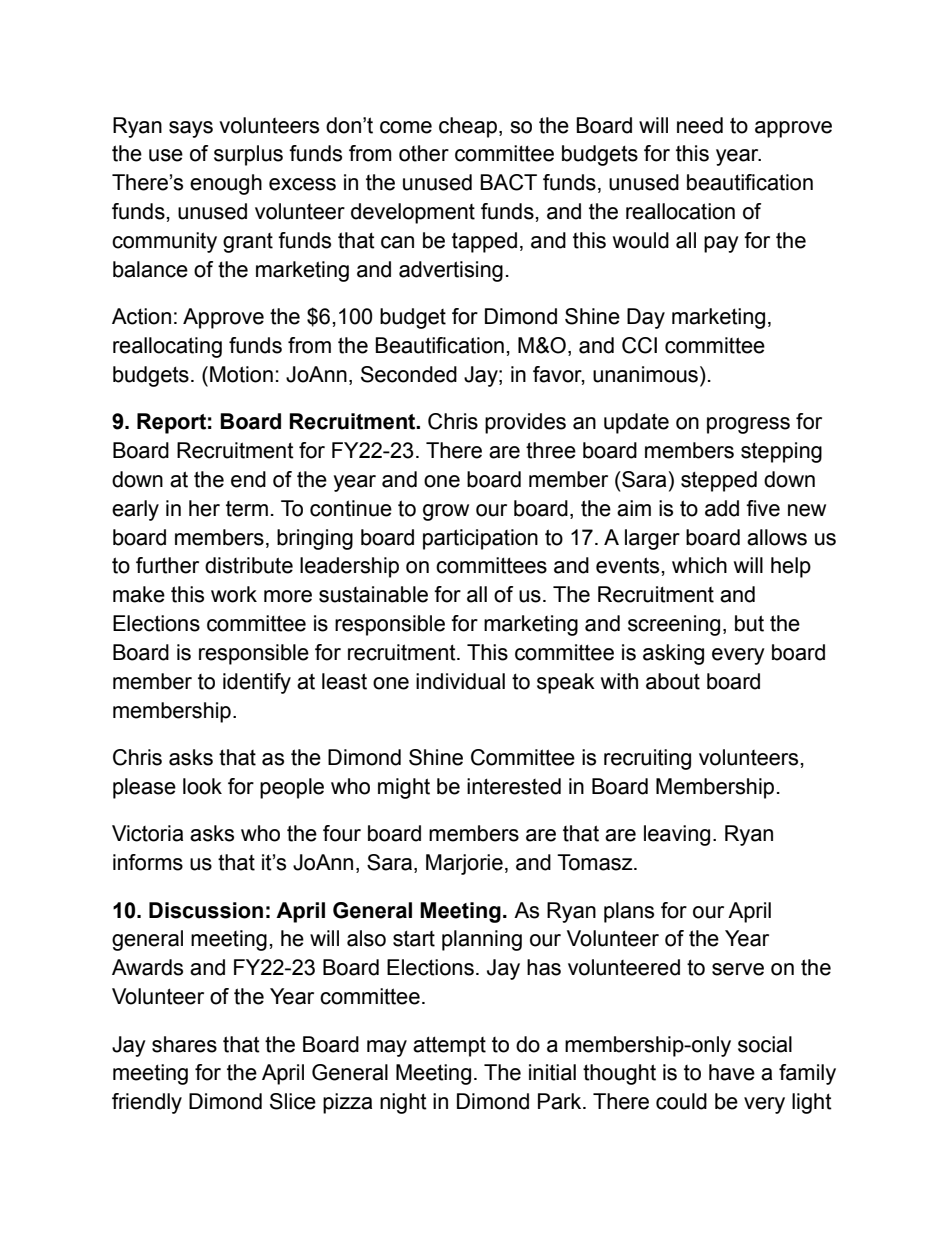  What do you see at coordinates (234, 594) in the image?
I see `work` at bounding box center [234, 594].
